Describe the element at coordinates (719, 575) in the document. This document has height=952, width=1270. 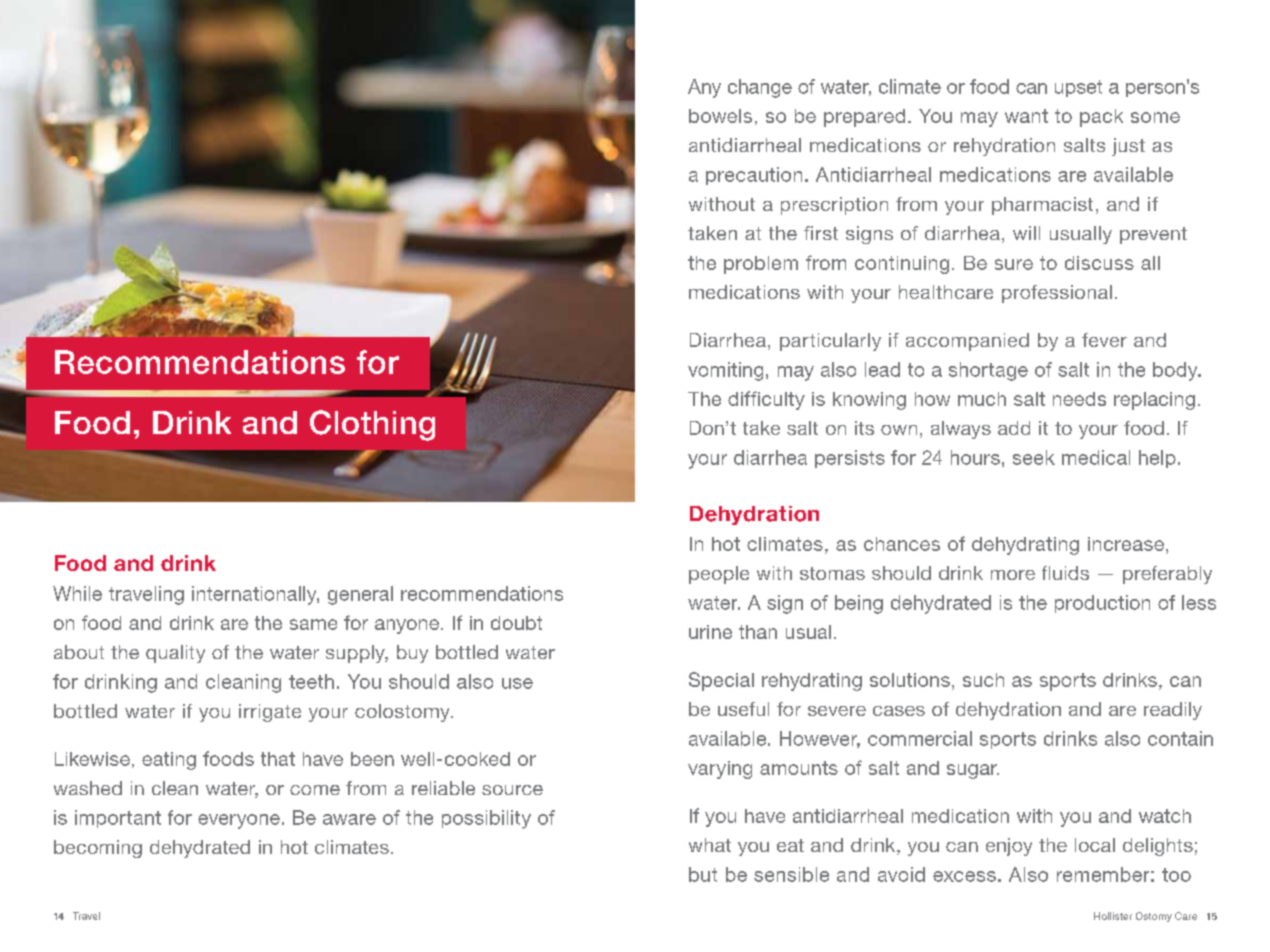
I see `people` at that location.
